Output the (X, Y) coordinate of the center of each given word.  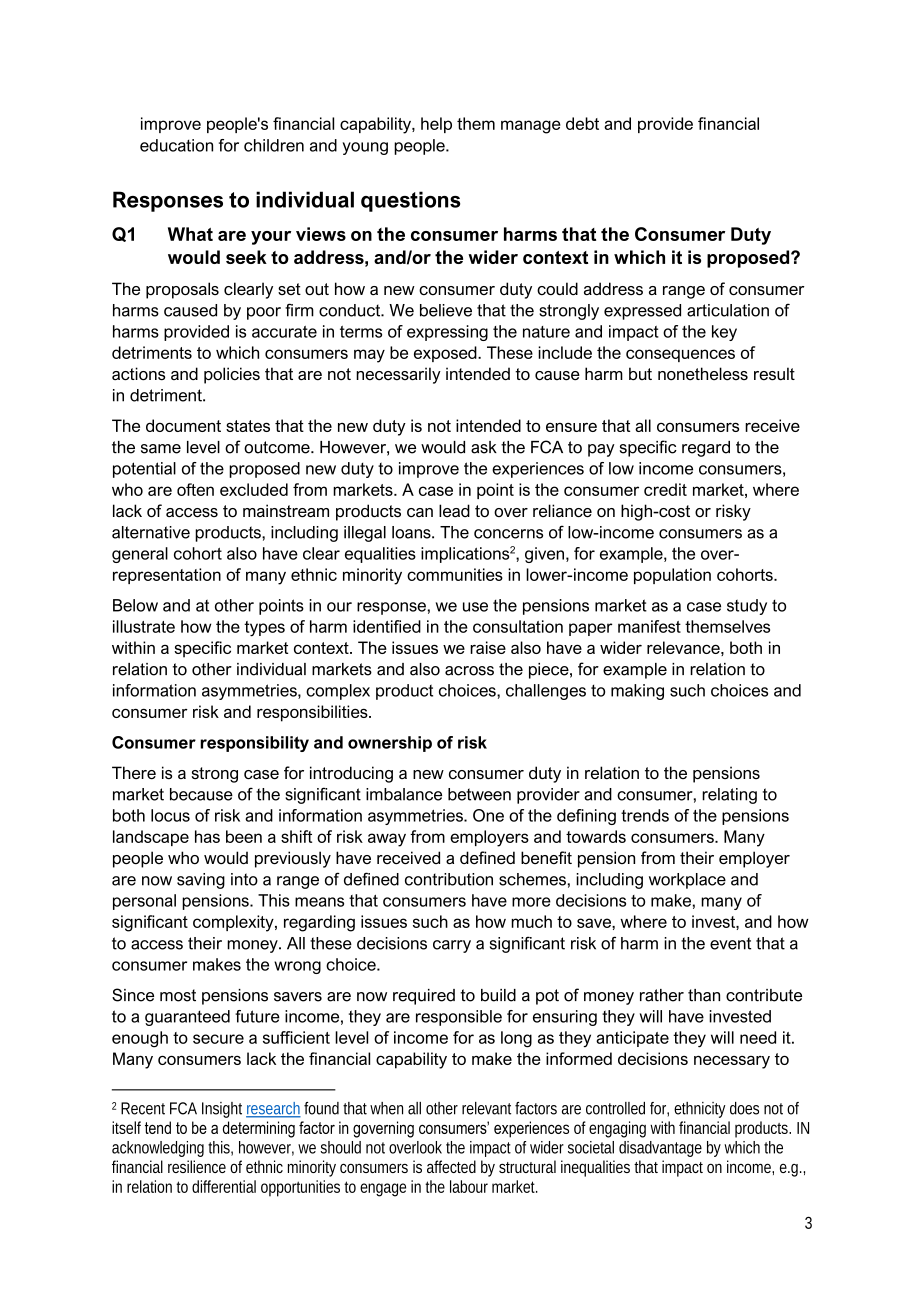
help (436, 125)
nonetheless (703, 374)
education (176, 145)
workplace (687, 881)
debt (582, 123)
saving (201, 881)
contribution (449, 879)
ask (484, 447)
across (469, 671)
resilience (197, 1166)
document (183, 425)
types (264, 629)
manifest (649, 626)
